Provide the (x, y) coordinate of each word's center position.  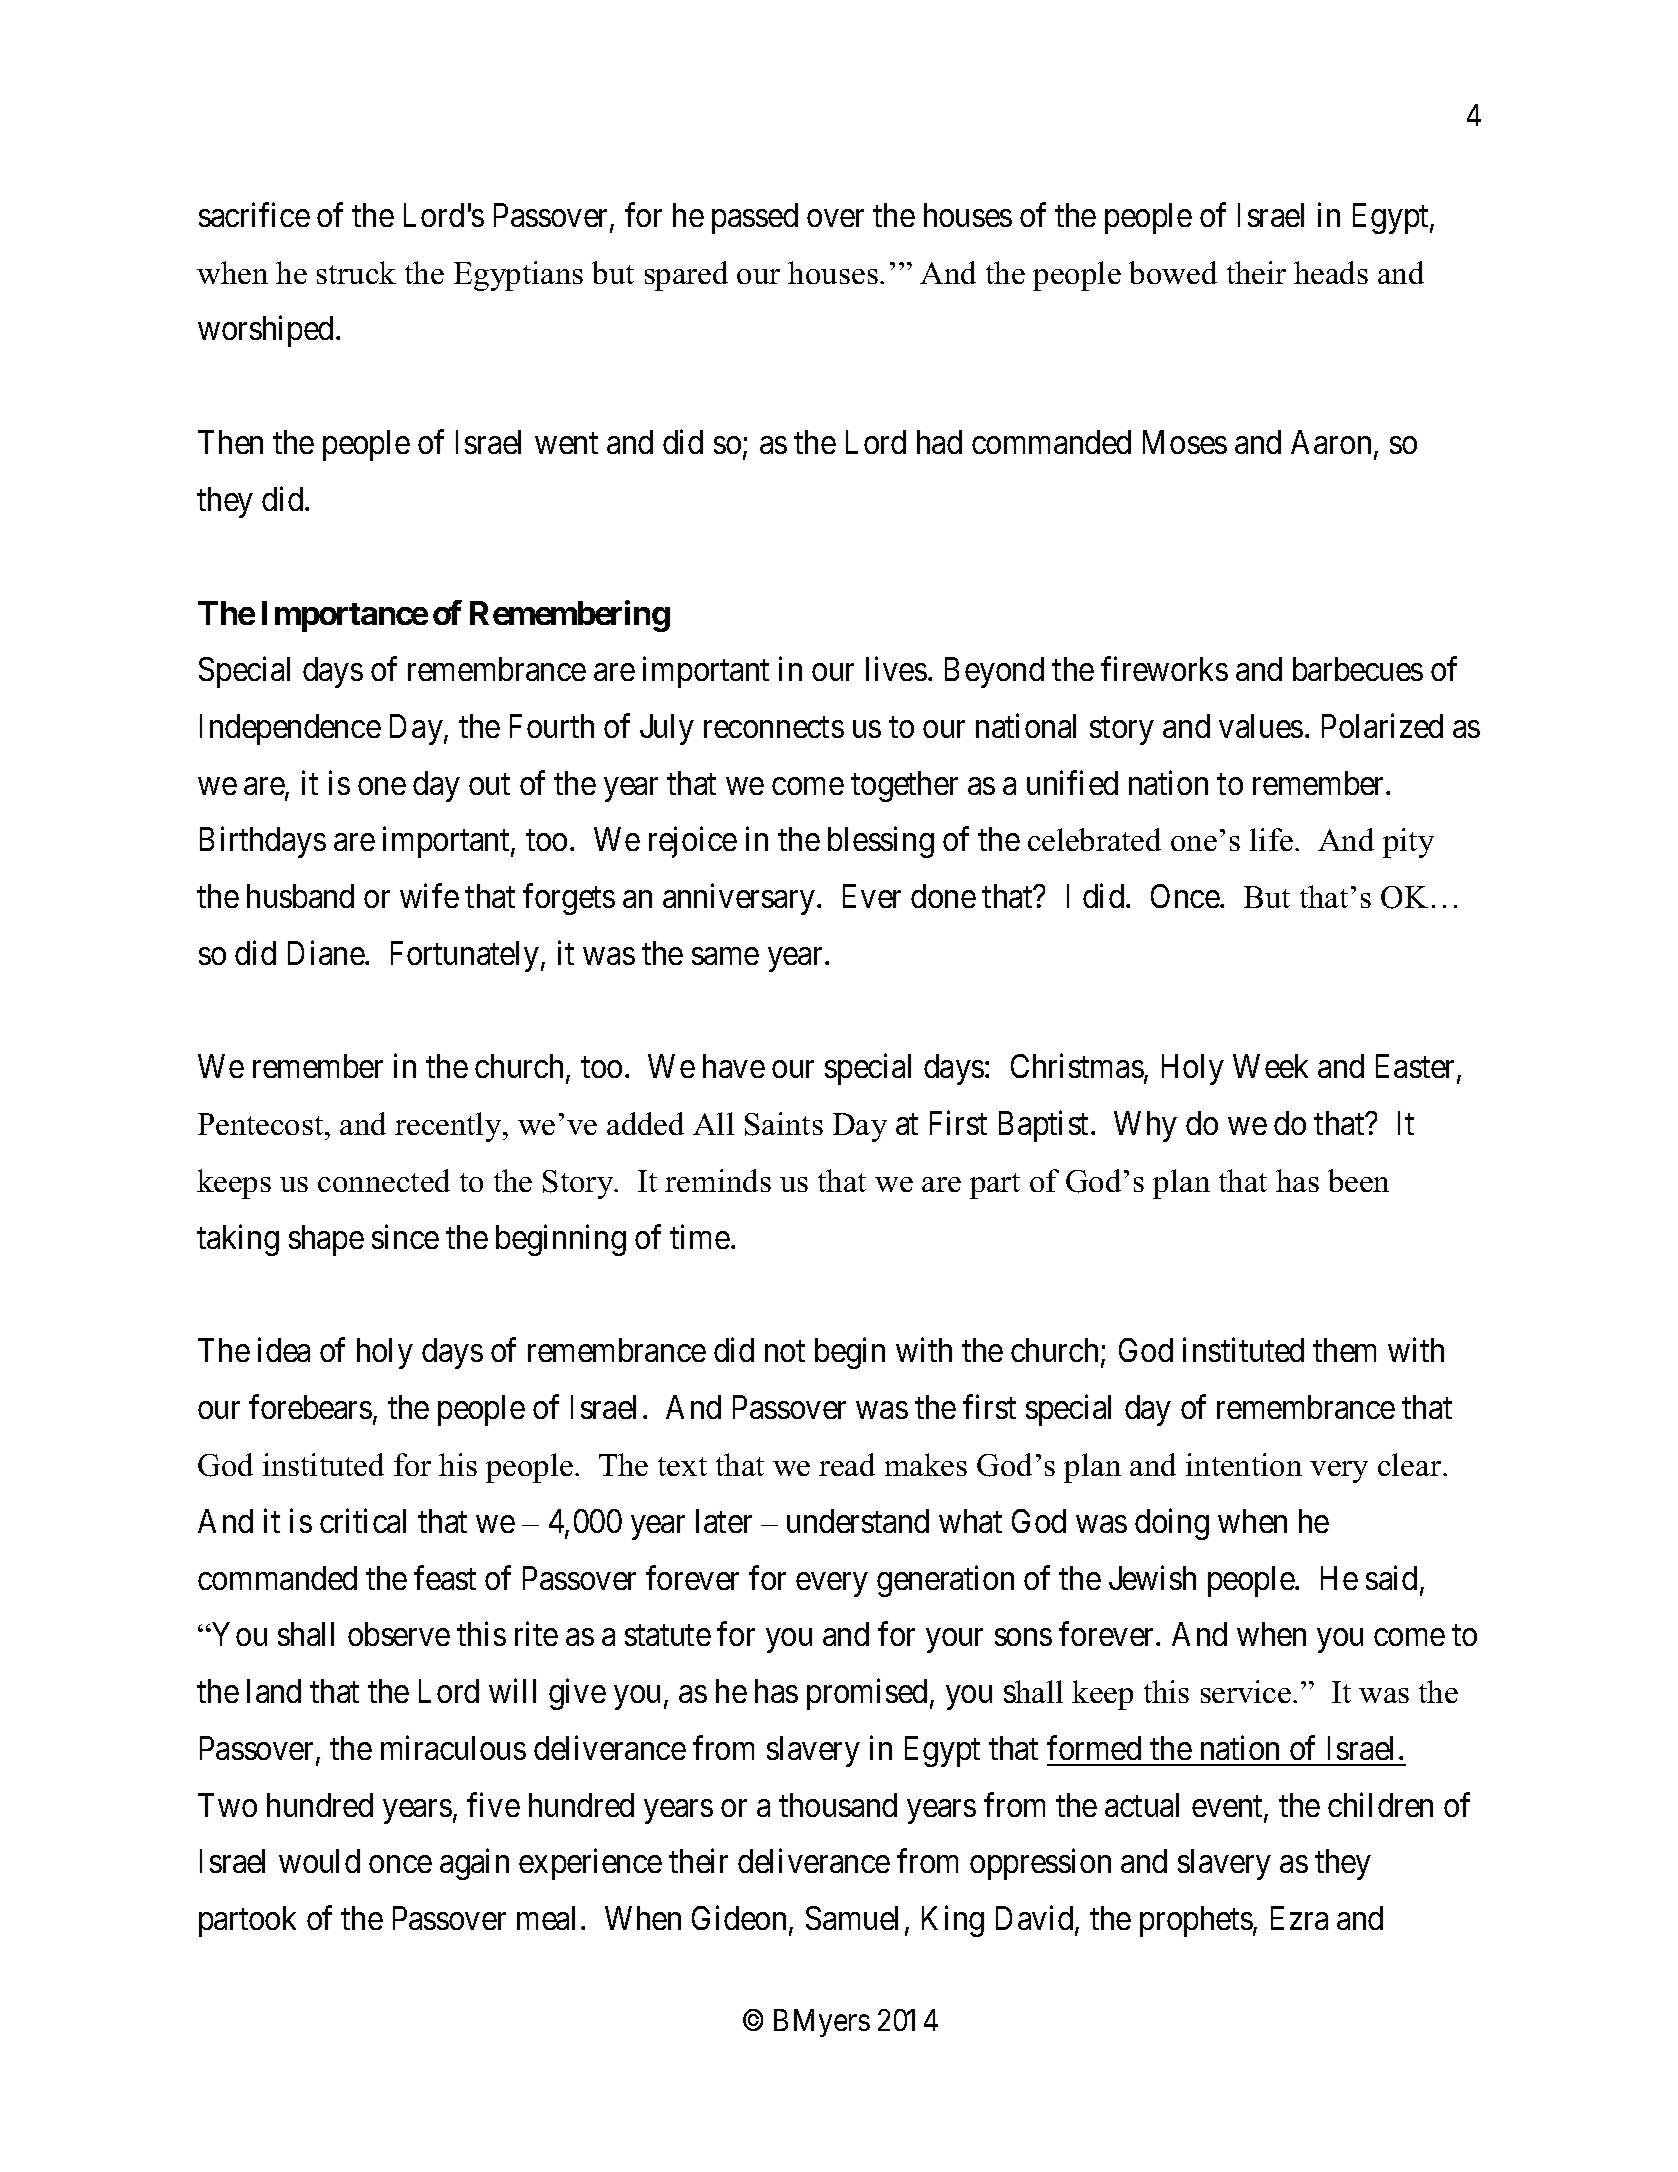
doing (1172, 1524)
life (1271, 839)
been (1358, 1180)
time (700, 1236)
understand (858, 1521)
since (405, 1236)
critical (363, 1520)
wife (429, 896)
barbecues (1358, 669)
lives (896, 669)
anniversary (740, 899)
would (319, 1861)
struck (356, 272)
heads (1331, 272)
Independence (290, 729)
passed (755, 218)
